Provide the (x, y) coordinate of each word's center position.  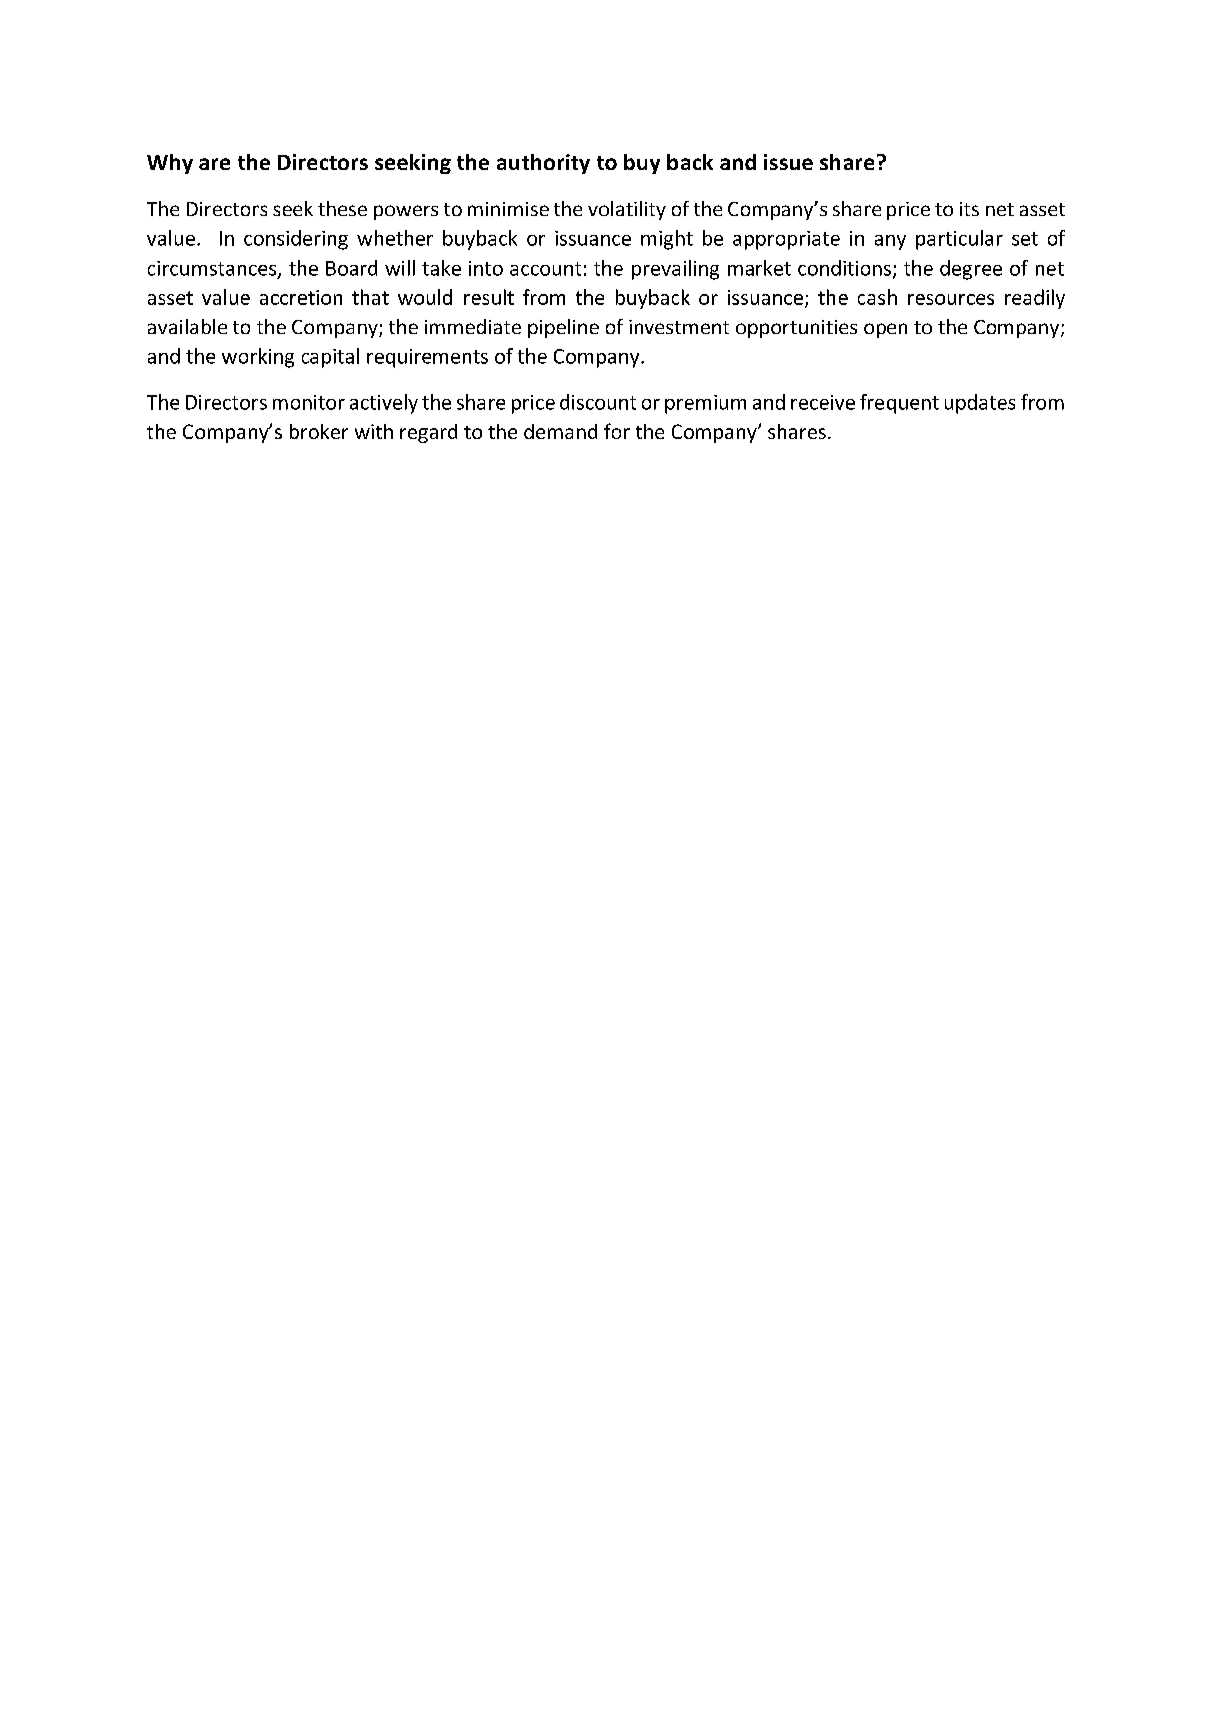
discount (598, 402)
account (545, 269)
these (342, 208)
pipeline (563, 328)
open (885, 330)
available (187, 326)
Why (170, 164)
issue (788, 162)
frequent (899, 404)
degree (971, 270)
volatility (627, 210)
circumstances (213, 269)
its (969, 209)
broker (319, 431)
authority (543, 164)
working (258, 358)
